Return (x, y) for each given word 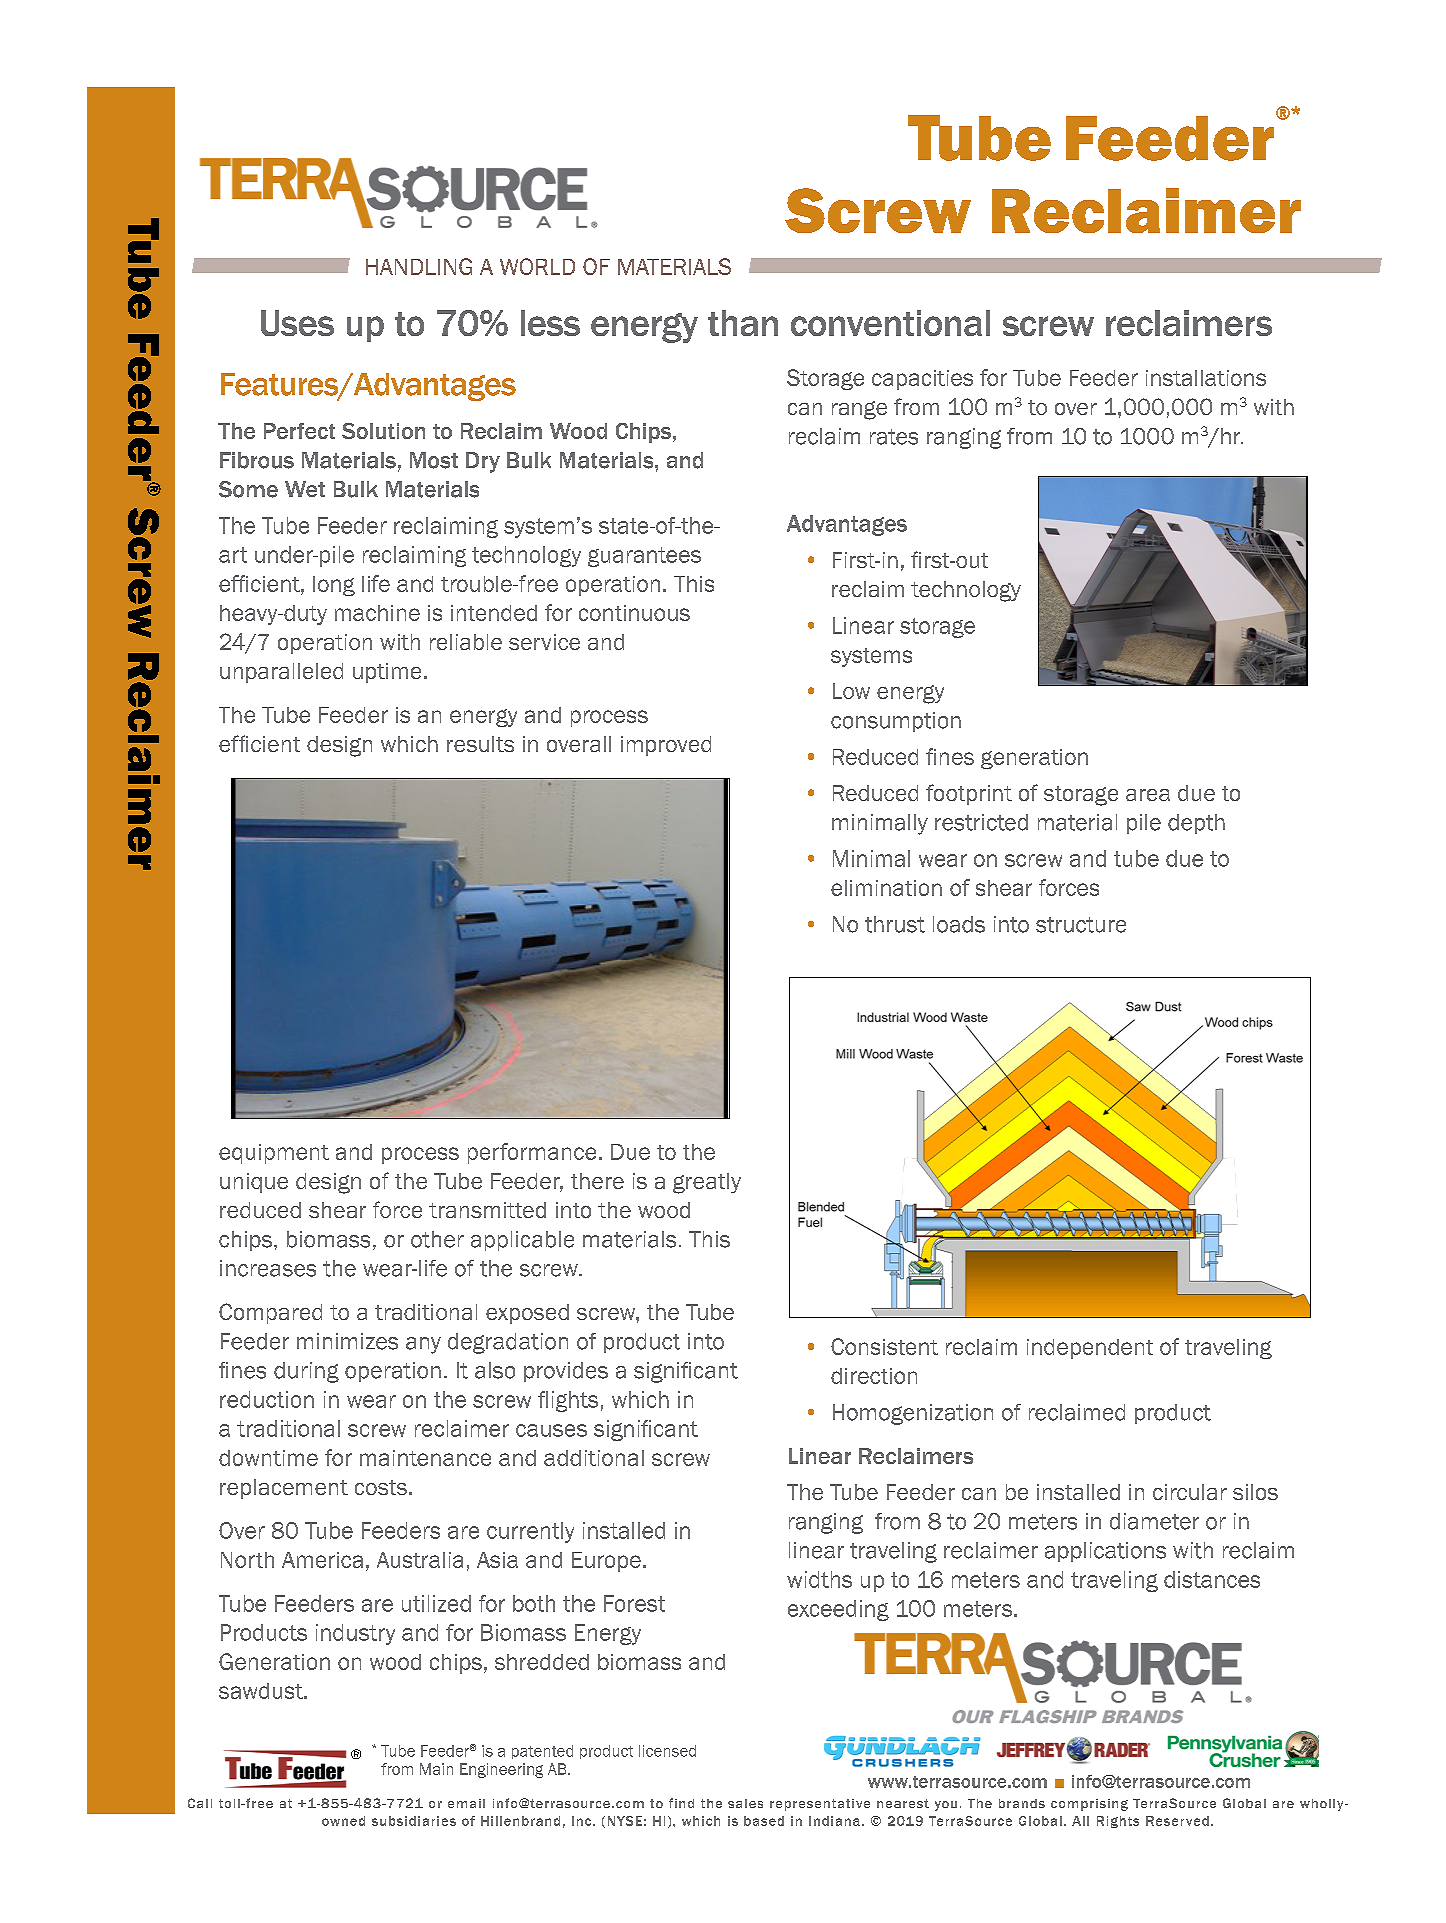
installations (1206, 378)
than (743, 323)
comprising (1089, 1805)
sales (745, 1803)
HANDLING (419, 266)
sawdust (262, 1691)
